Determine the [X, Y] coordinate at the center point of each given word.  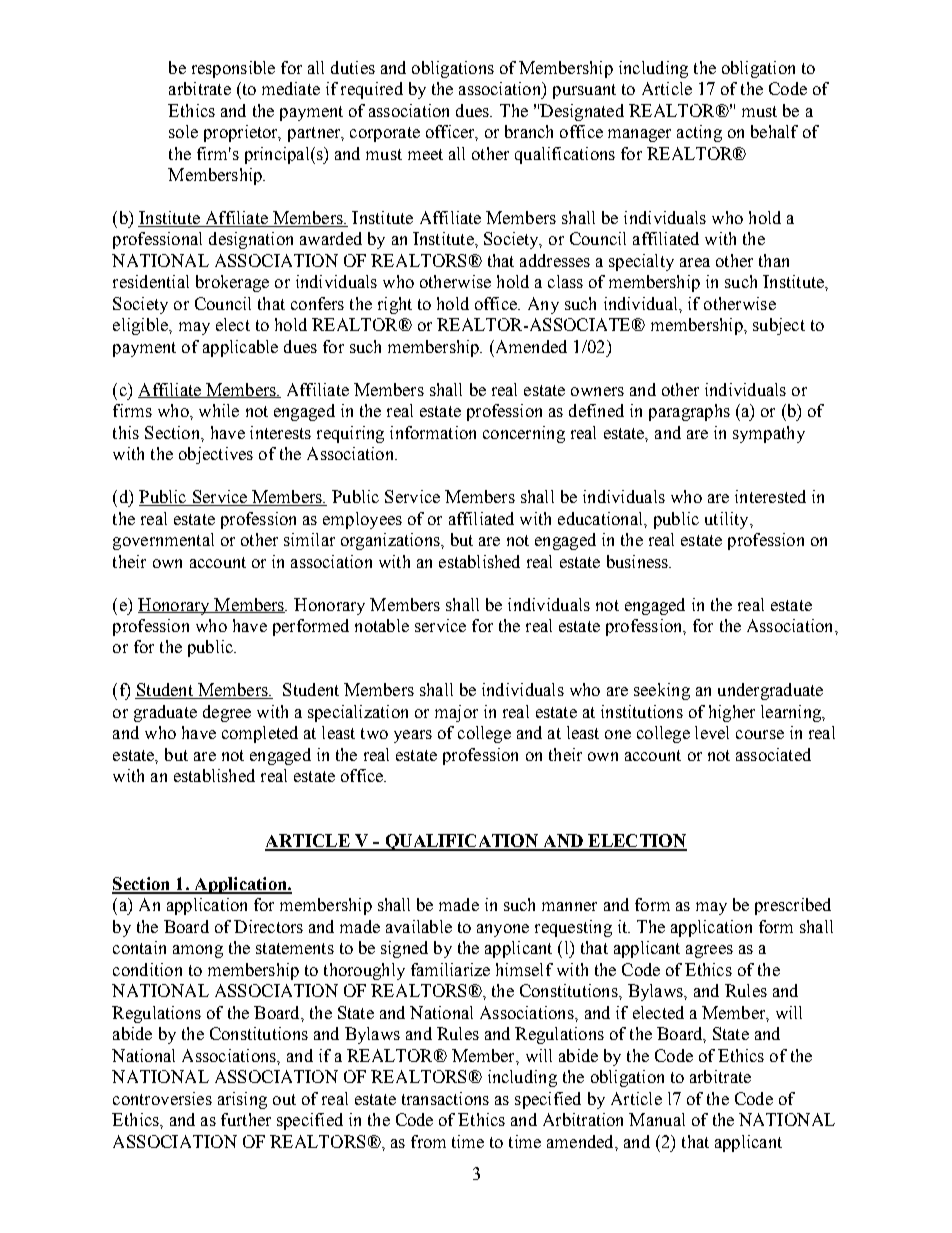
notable [382, 625]
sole [183, 131]
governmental [163, 541]
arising [242, 1100]
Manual [657, 1119]
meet [425, 154]
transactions [445, 1098]
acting [699, 133]
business [638, 561]
